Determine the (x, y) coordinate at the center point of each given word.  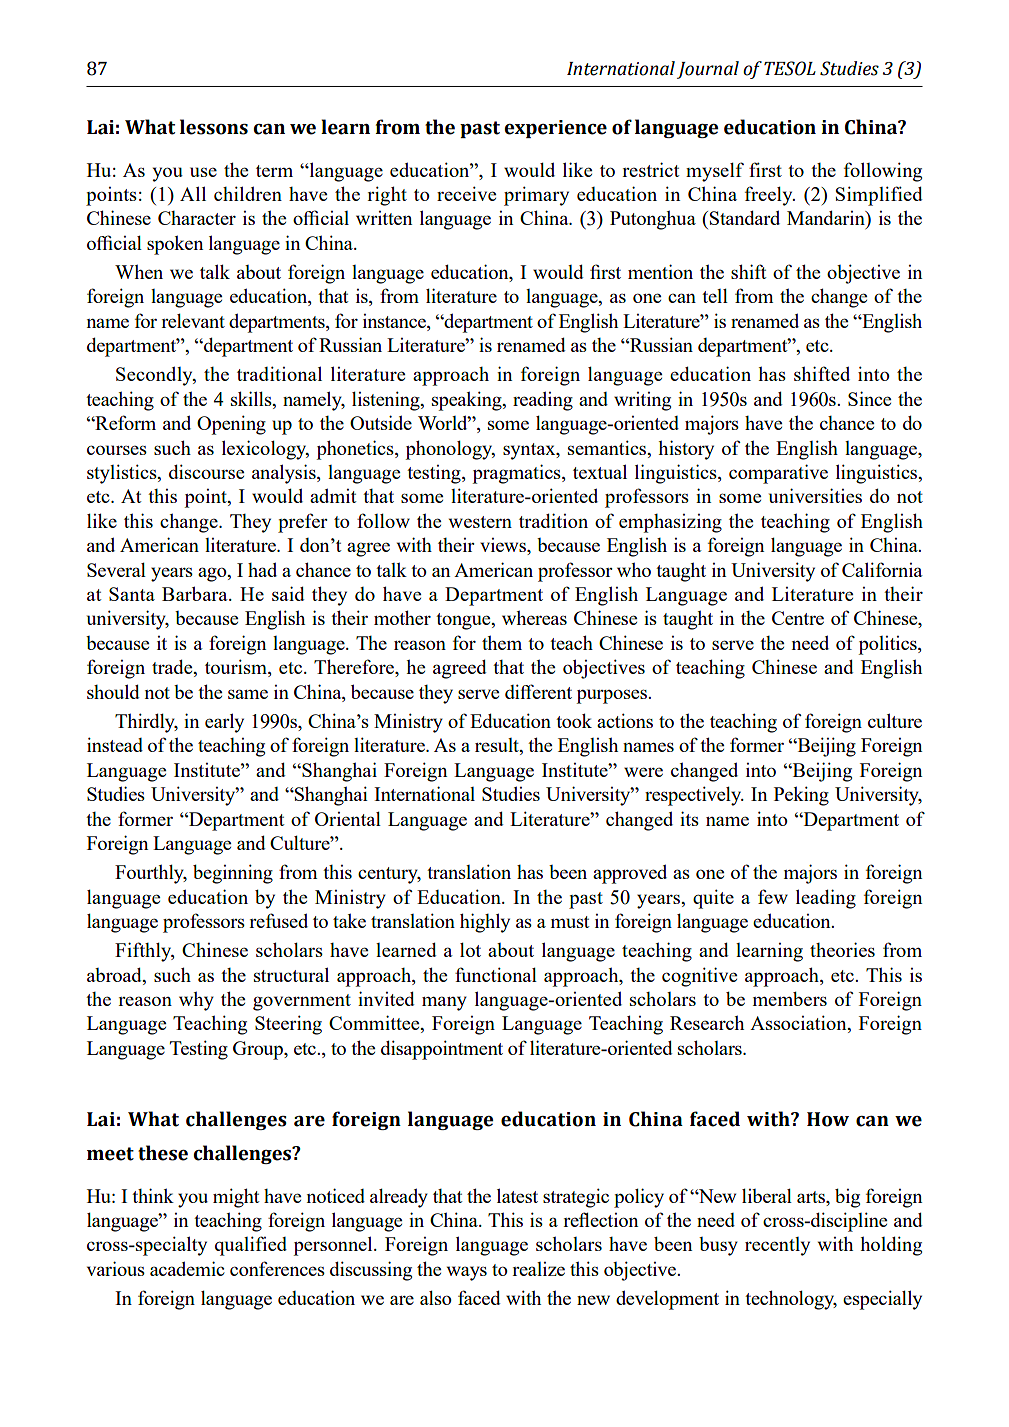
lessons (214, 127)
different (538, 691)
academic (187, 1268)
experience (556, 129)
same (248, 694)
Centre (798, 618)
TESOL (790, 68)
